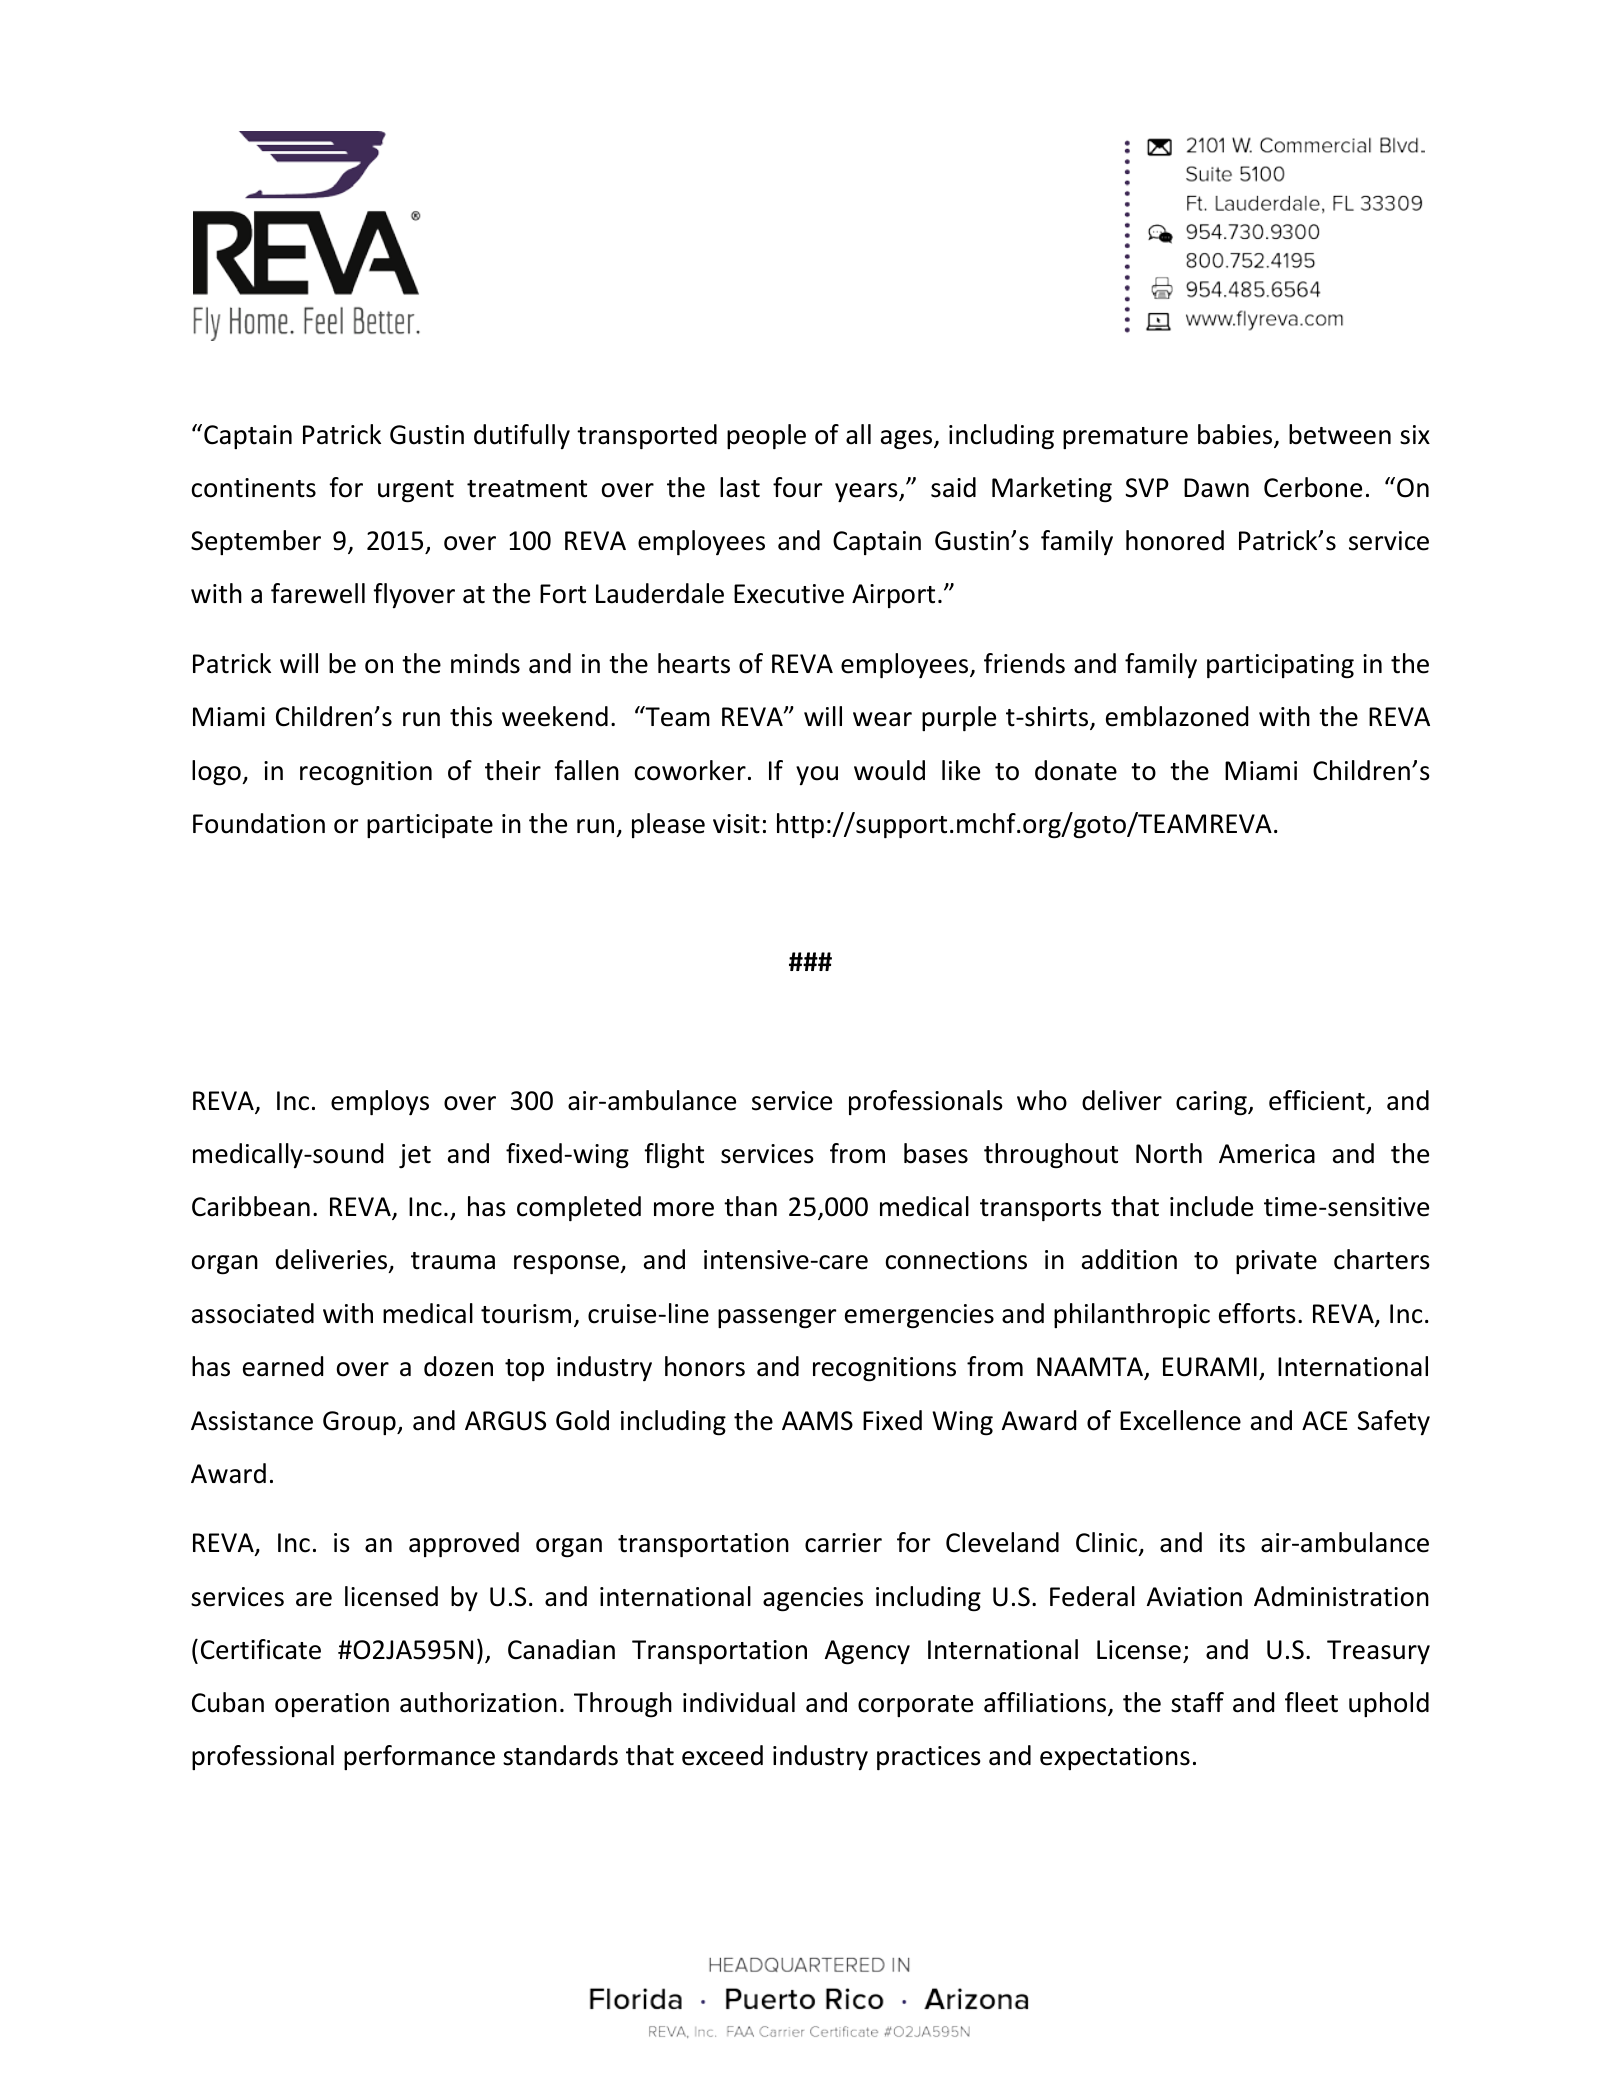 The width and height of the document is (1621, 2097). I want to click on four, so click(797, 487).
